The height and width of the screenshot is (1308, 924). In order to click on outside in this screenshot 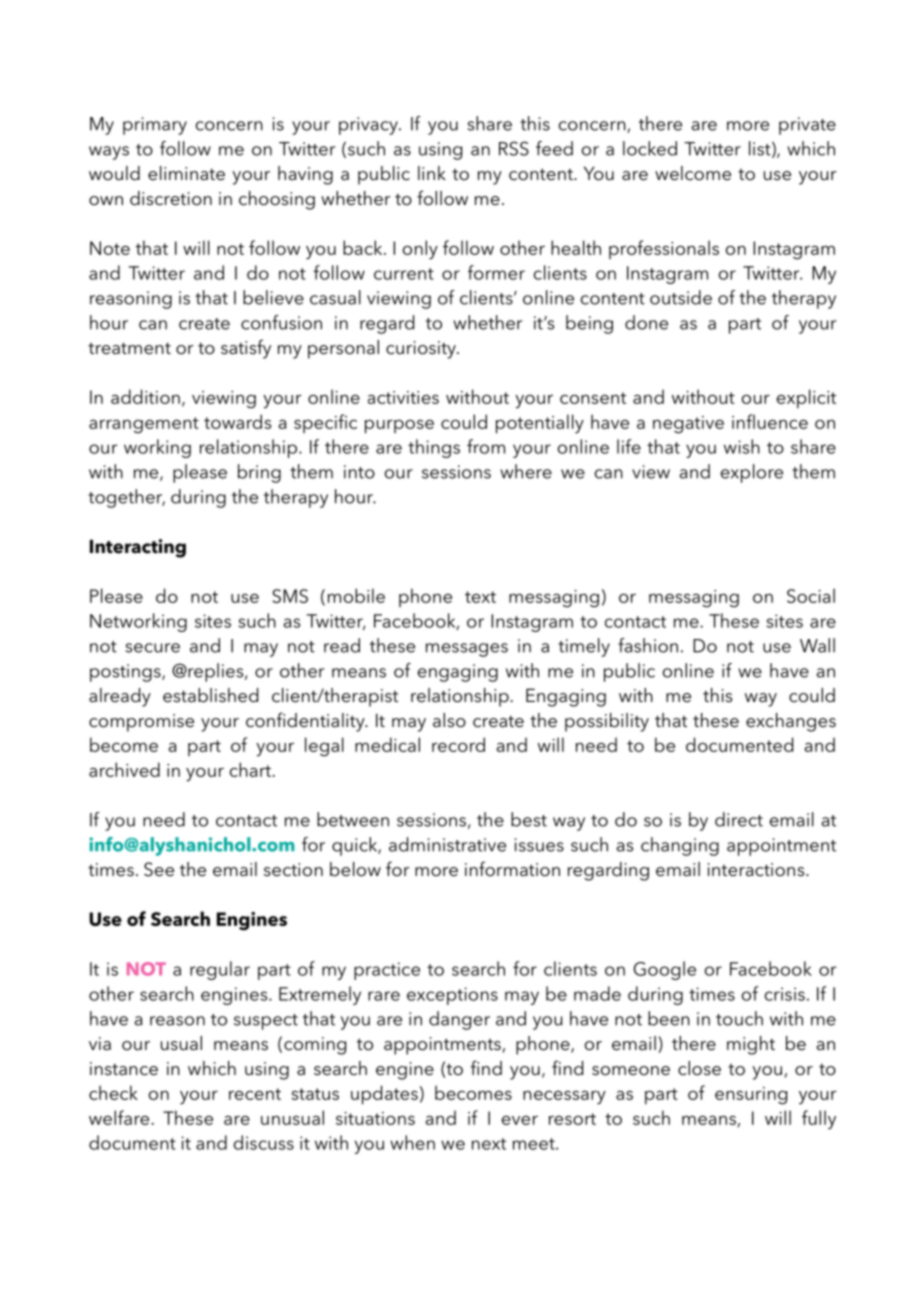, I will do `click(681, 297)`.
